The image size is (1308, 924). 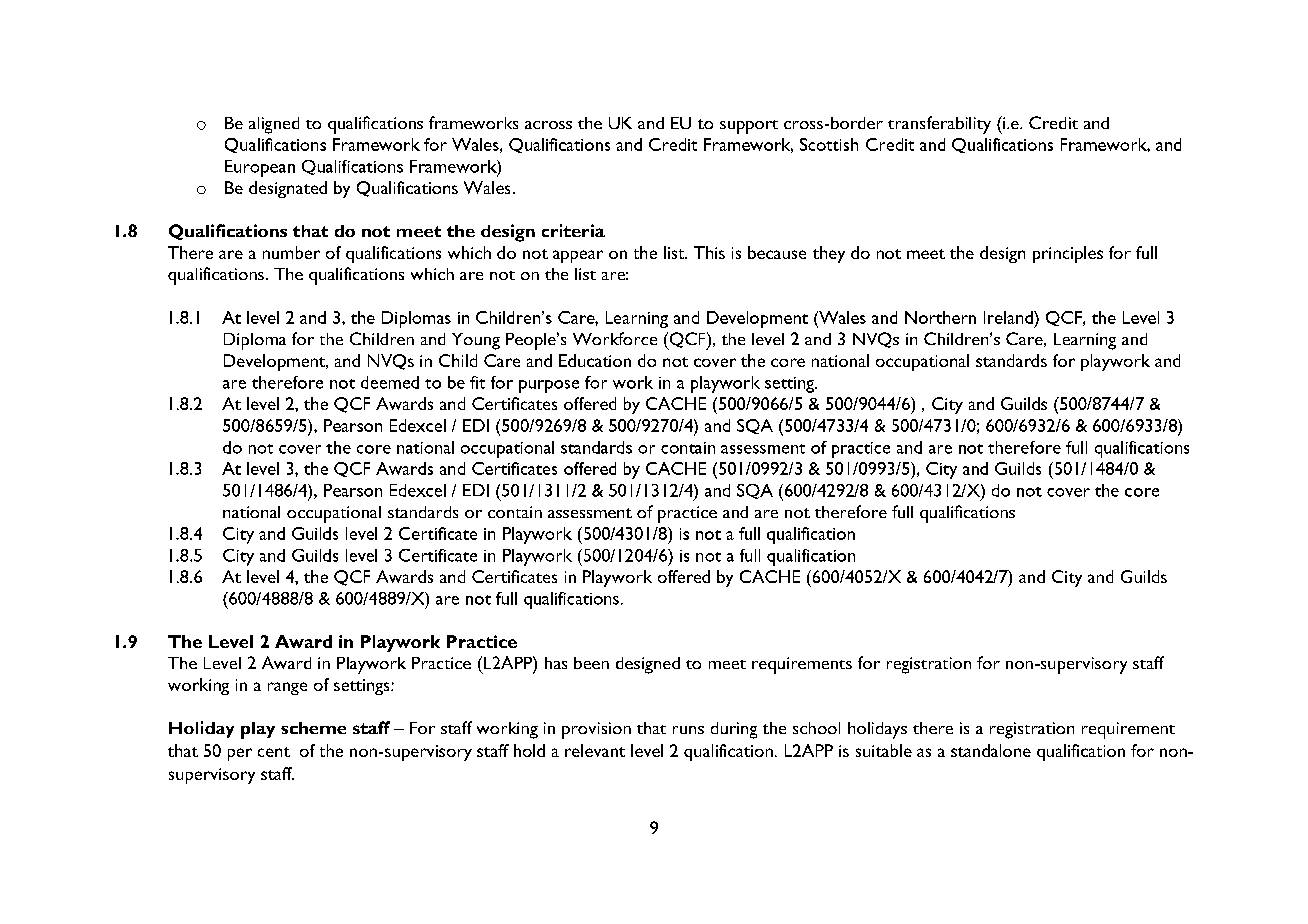 I want to click on Northern, so click(x=940, y=317).
